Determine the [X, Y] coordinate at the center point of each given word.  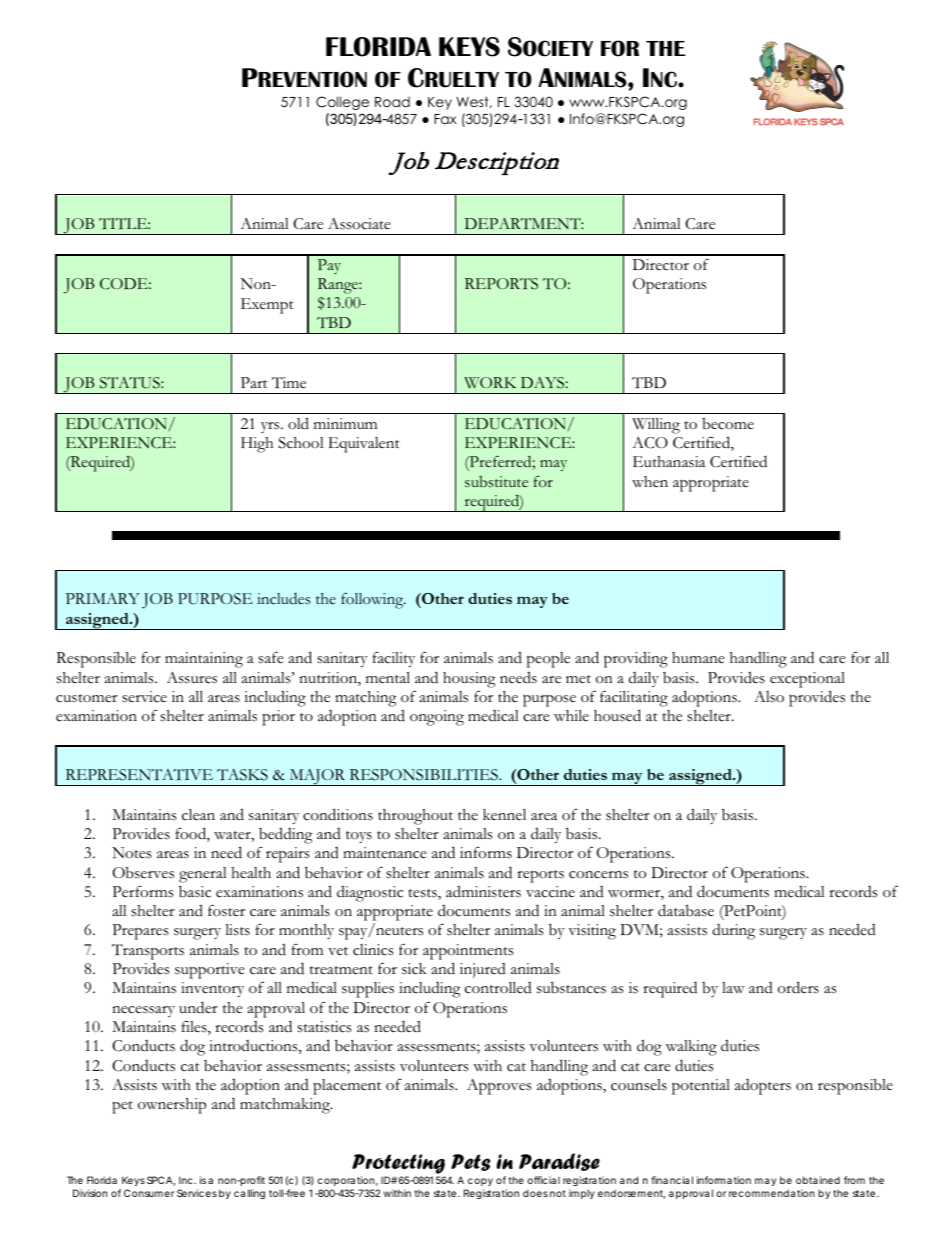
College [342, 103]
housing [469, 680]
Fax [445, 119]
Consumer [149, 1193]
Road [392, 102]
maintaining [204, 660]
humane [698, 658]
